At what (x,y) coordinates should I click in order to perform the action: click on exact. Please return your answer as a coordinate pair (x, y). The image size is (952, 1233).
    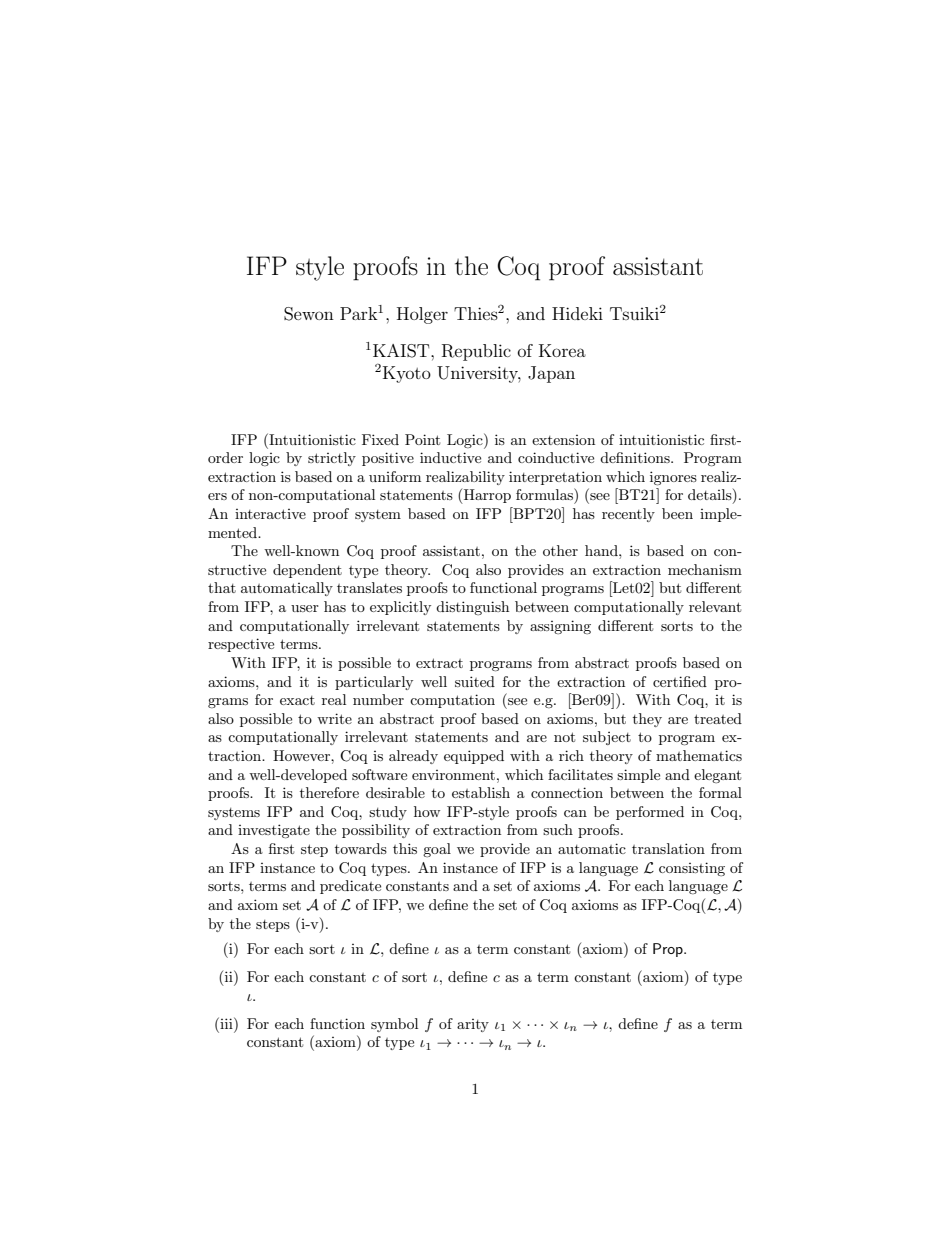
    Looking at the image, I should click on (297, 700).
